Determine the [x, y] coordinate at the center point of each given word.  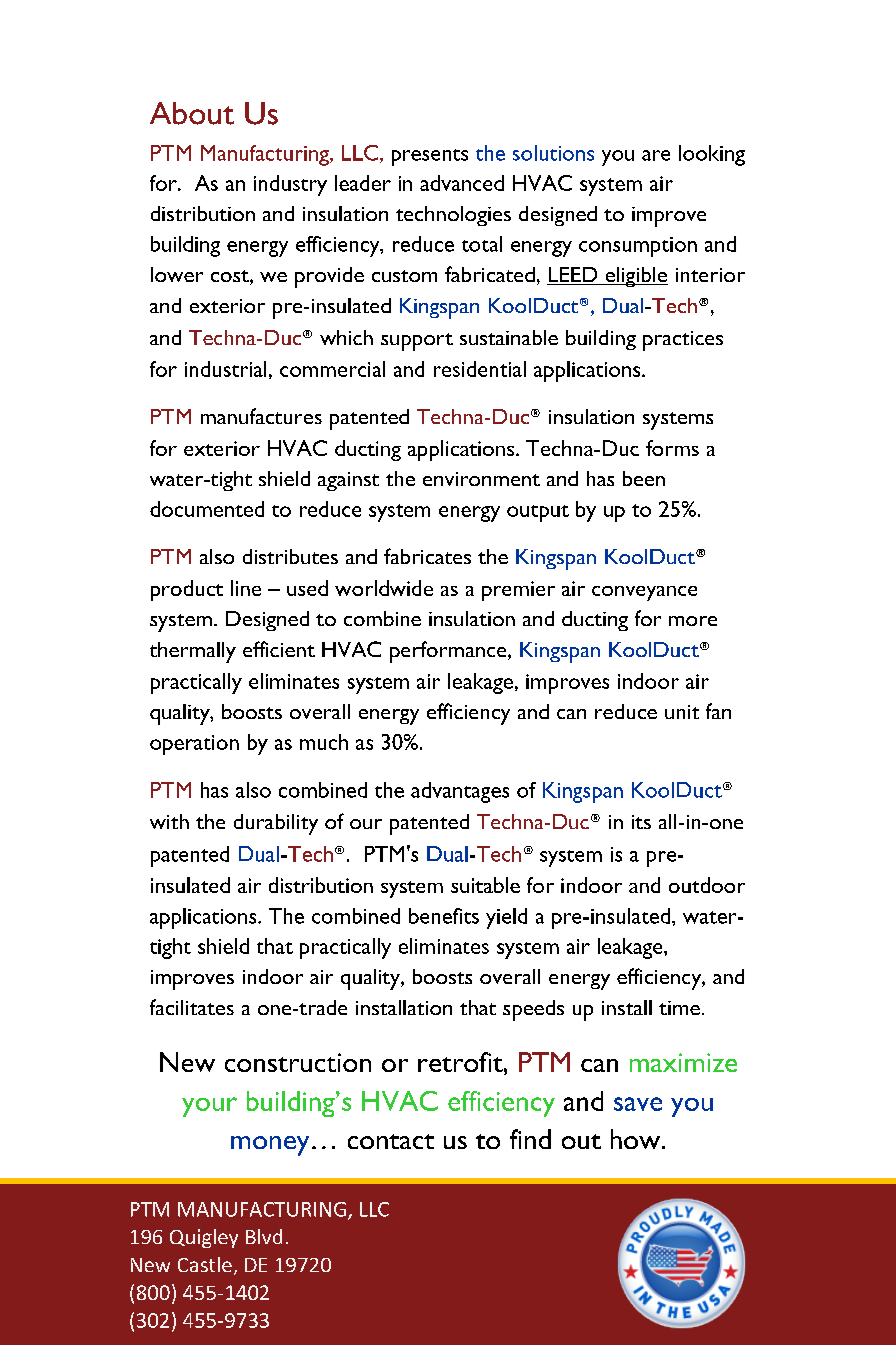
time [679, 1008]
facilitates [192, 1007]
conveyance [644, 593]
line [246, 588]
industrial [225, 369]
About [192, 113]
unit [682, 712]
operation [194, 745]
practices [683, 341]
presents [430, 157]
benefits [444, 916]
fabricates [427, 556]
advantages [460, 792]
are [656, 155]
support [417, 342]
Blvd [264, 1236]
